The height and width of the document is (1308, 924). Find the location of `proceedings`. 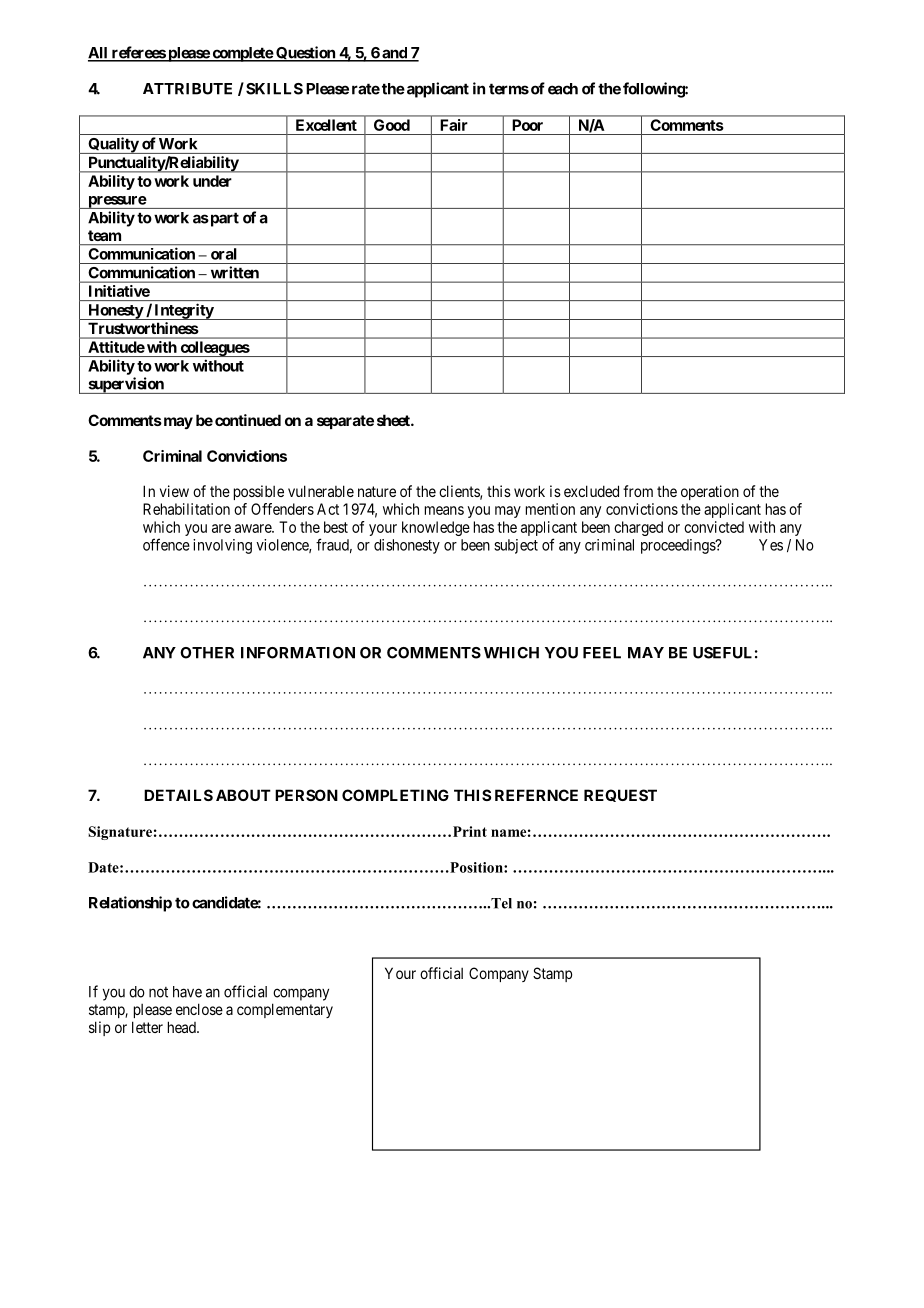

proceedings is located at coordinates (679, 546).
